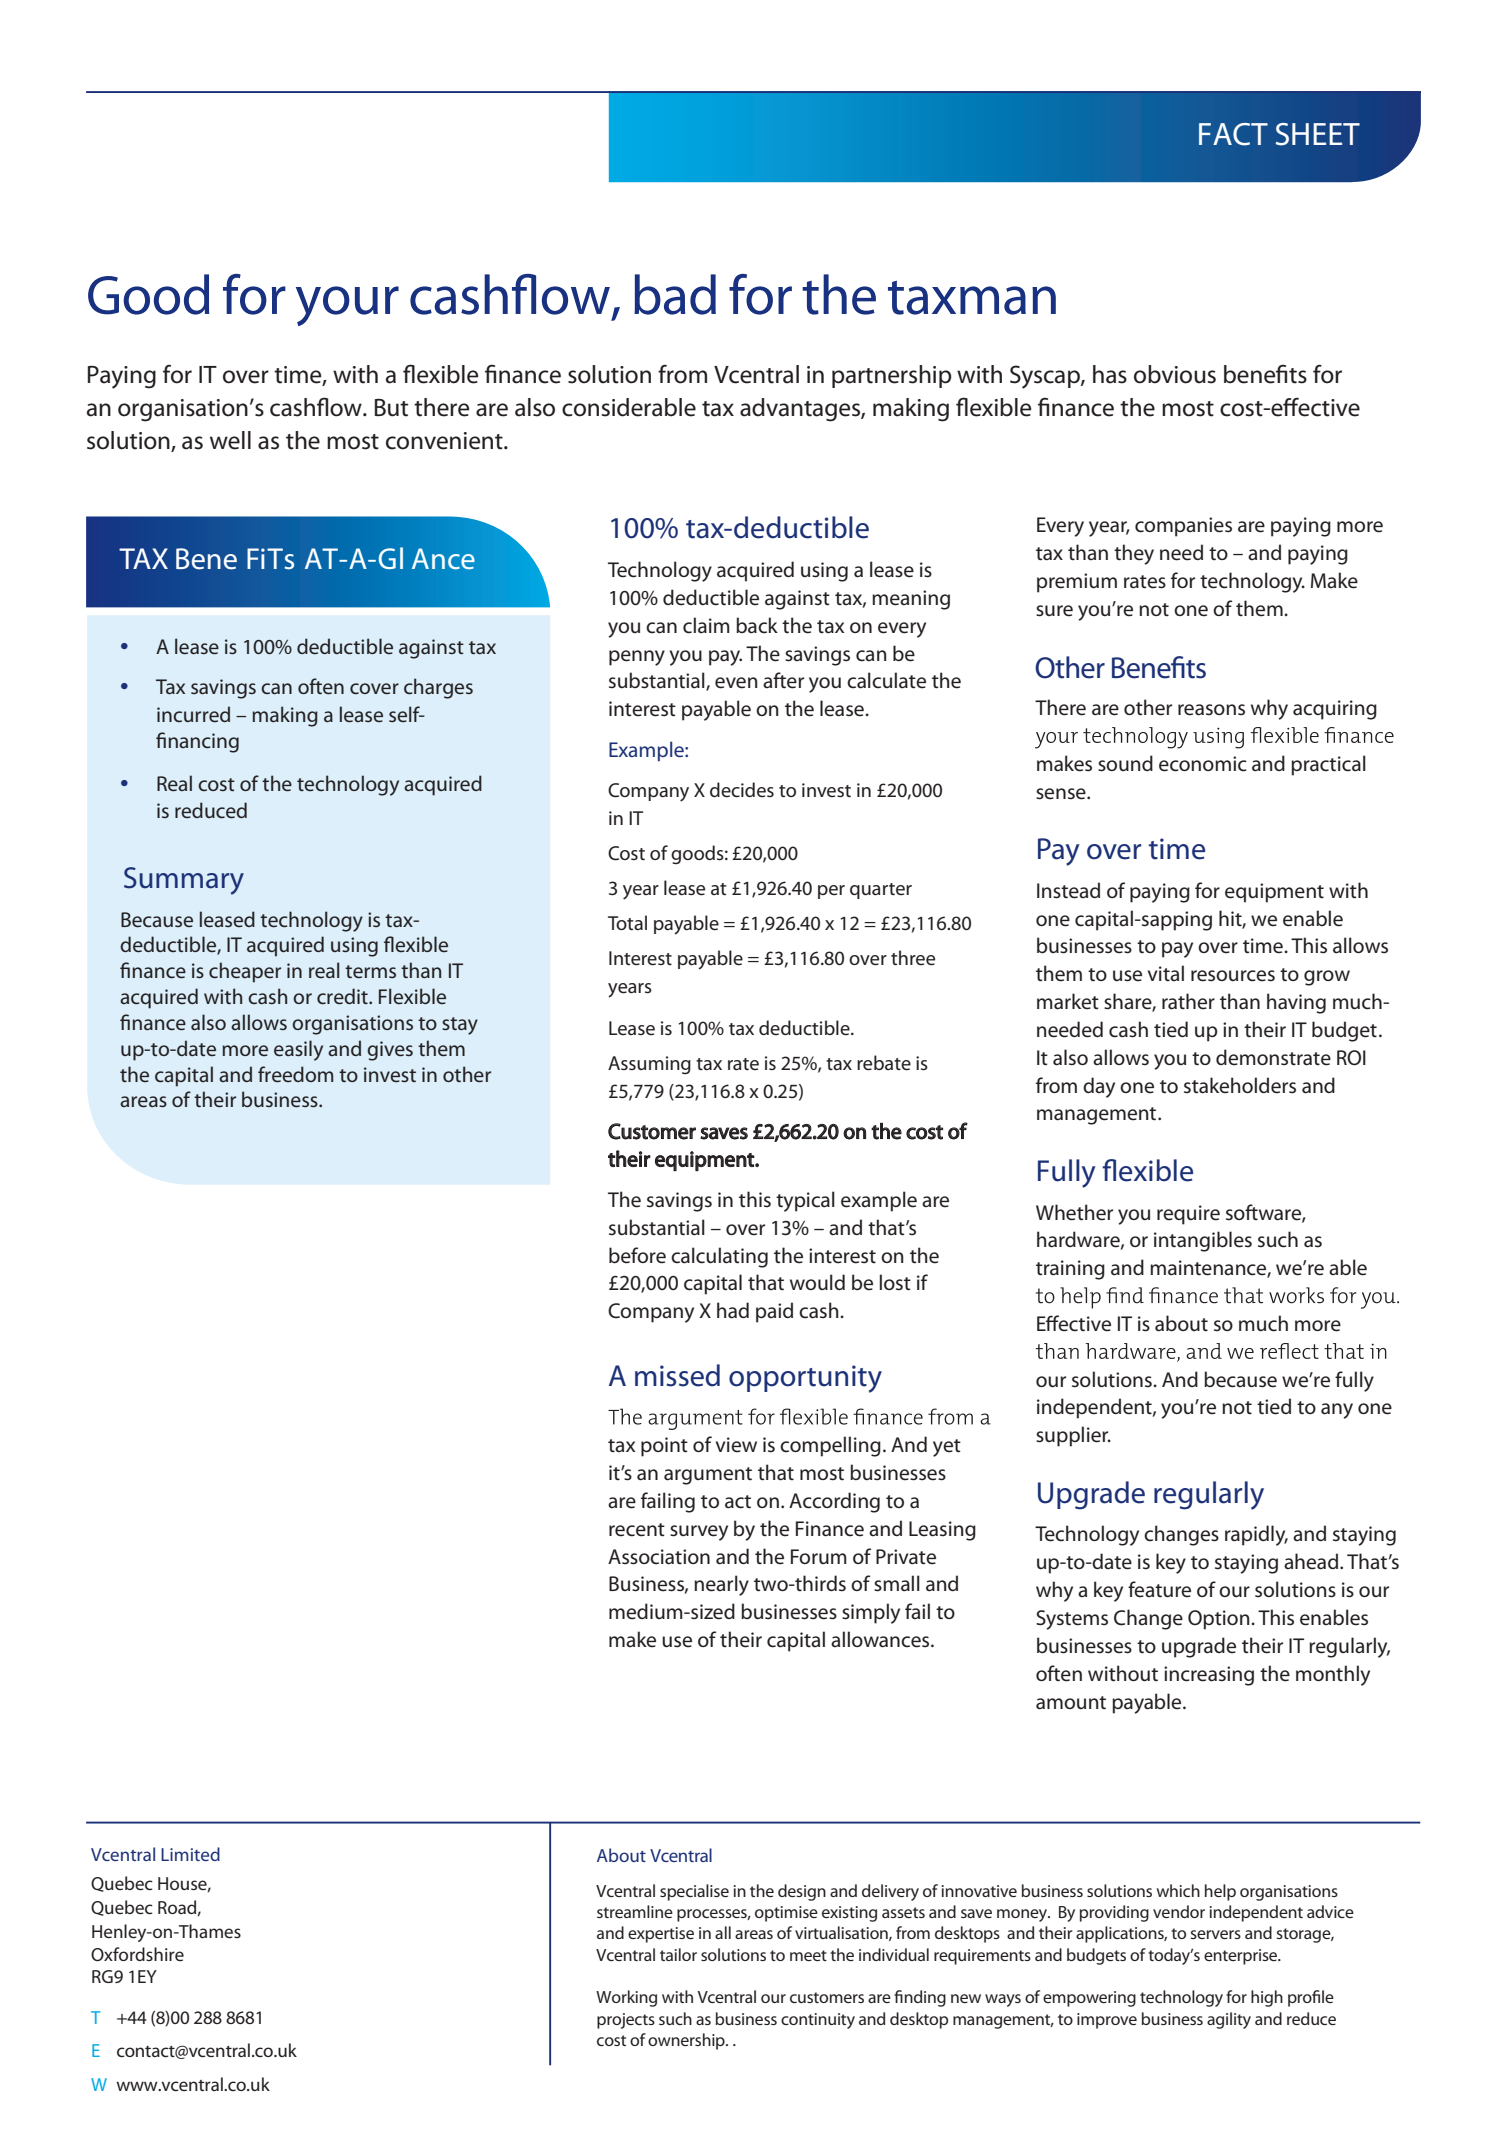 The width and height of the screenshot is (1507, 2131). Describe the element at coordinates (193, 714) in the screenshot. I see `incurred` at that location.
